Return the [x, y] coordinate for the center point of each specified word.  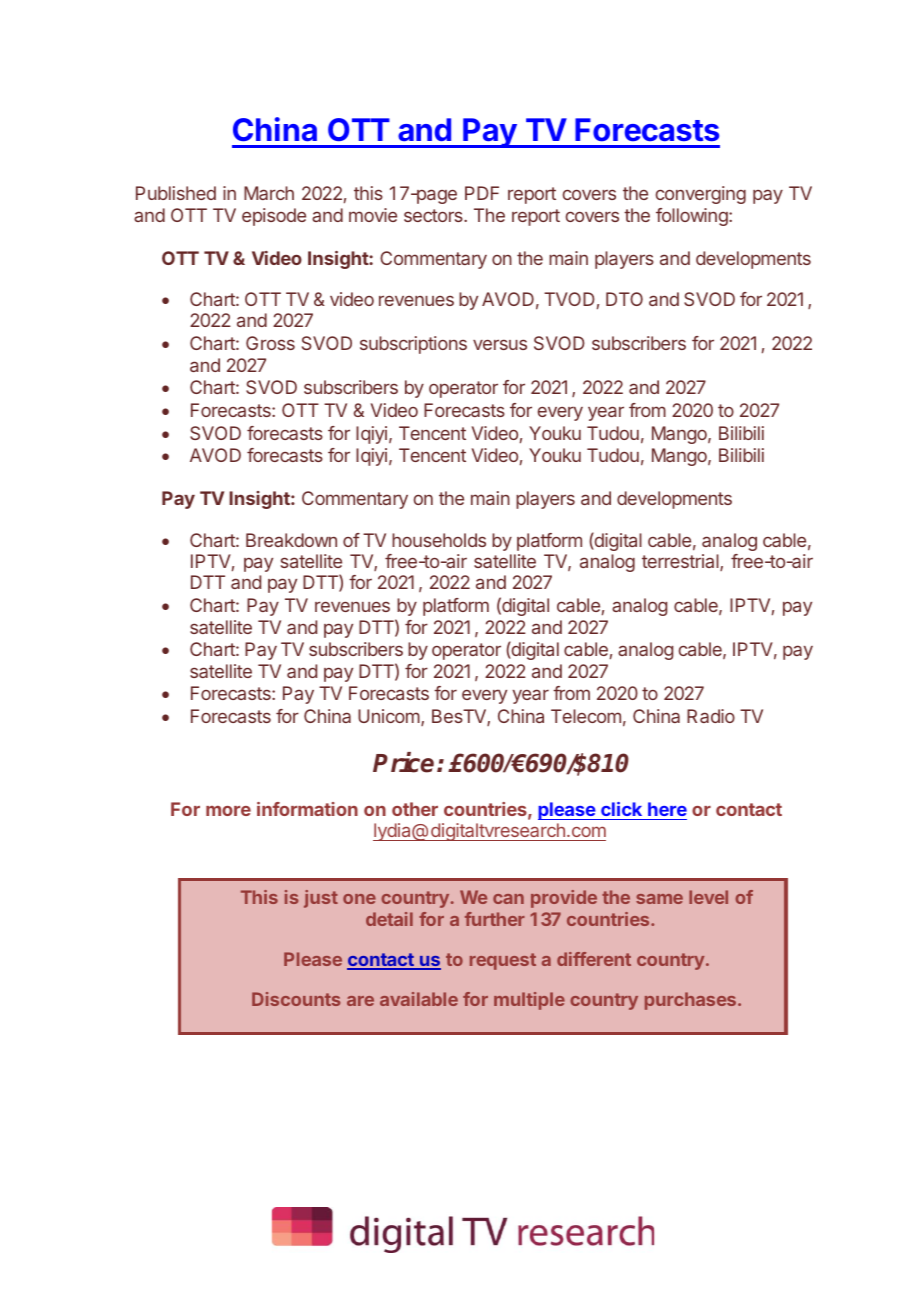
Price [403, 762]
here [667, 809]
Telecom [586, 716]
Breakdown [291, 540]
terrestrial [681, 562]
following [693, 217]
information [307, 809]
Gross [270, 343]
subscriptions [413, 345]
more [228, 811]
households [439, 540]
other [415, 809]
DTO [624, 299]
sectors [434, 215]
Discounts [296, 999]
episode [274, 217]
